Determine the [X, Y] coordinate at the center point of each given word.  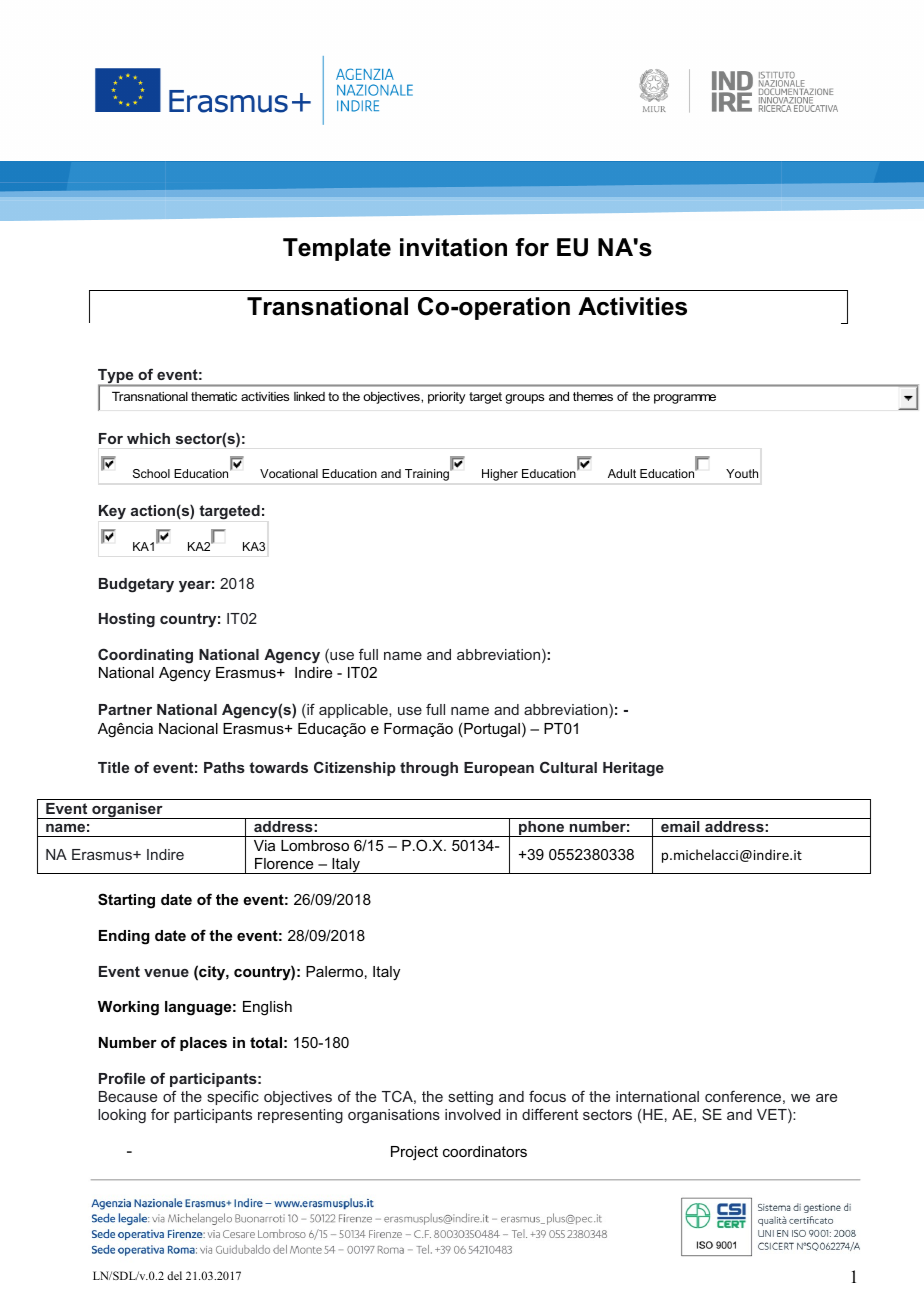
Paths [224, 767]
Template [337, 249]
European [499, 769]
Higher [500, 475]
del [174, 1275]
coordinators [485, 1151]
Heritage [633, 769]
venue [166, 973]
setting [470, 1098]
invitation [453, 247]
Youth [742, 473]
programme [685, 399]
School [151, 473]
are [826, 1098]
